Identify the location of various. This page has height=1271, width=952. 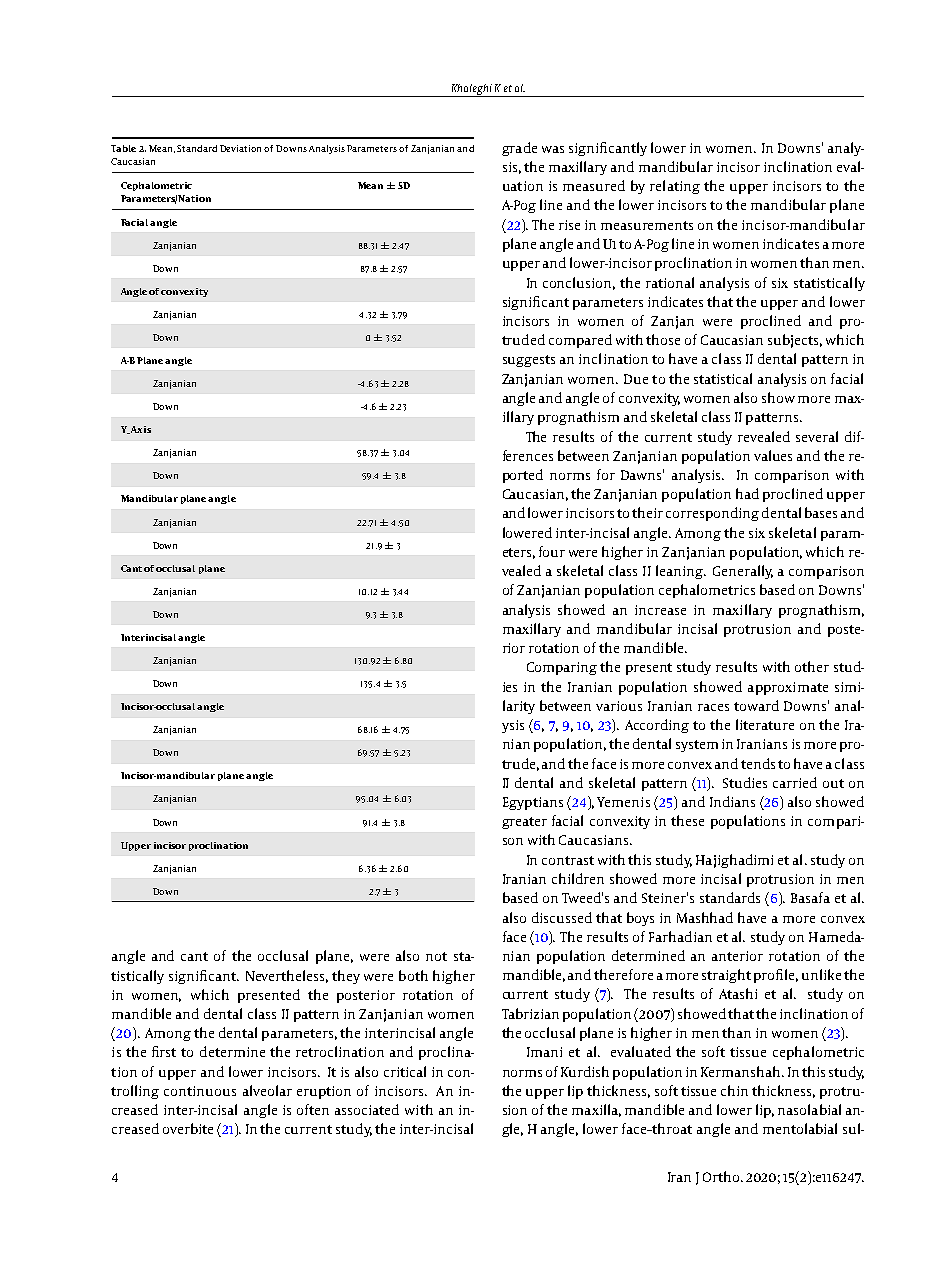
(619, 706).
